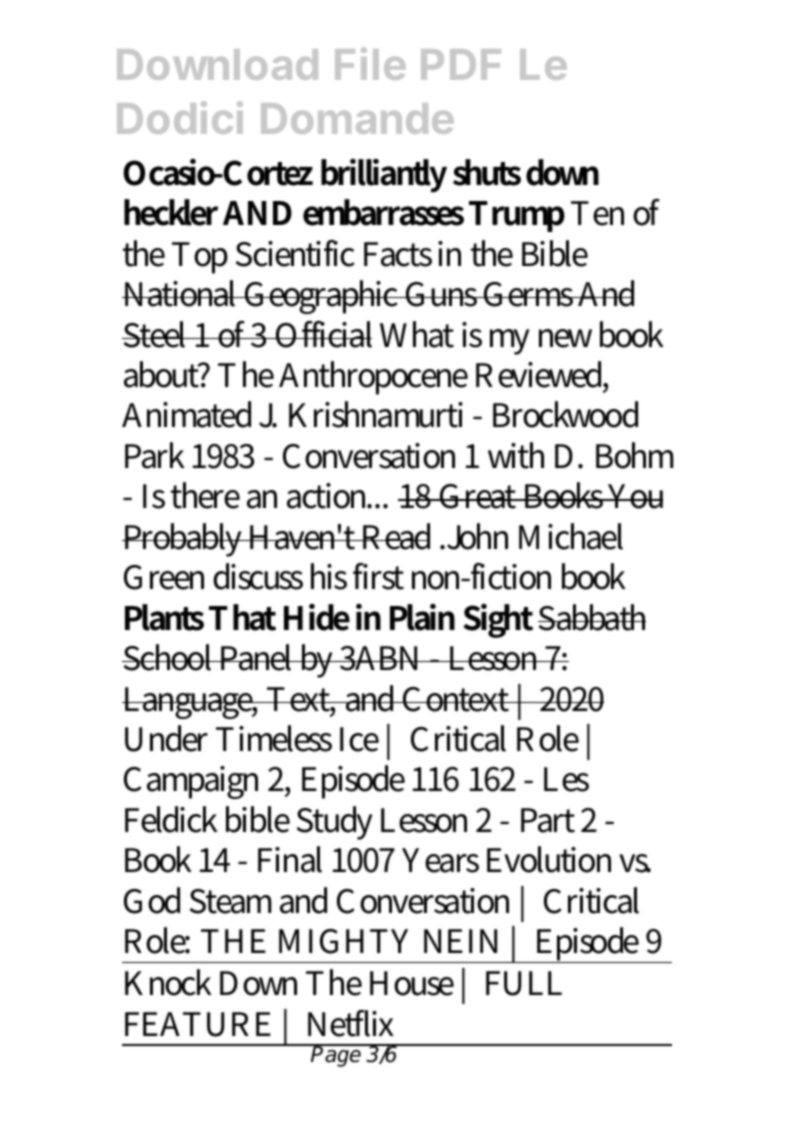 This screenshot has width=802, height=1131. I want to click on File, so click(370, 63).
